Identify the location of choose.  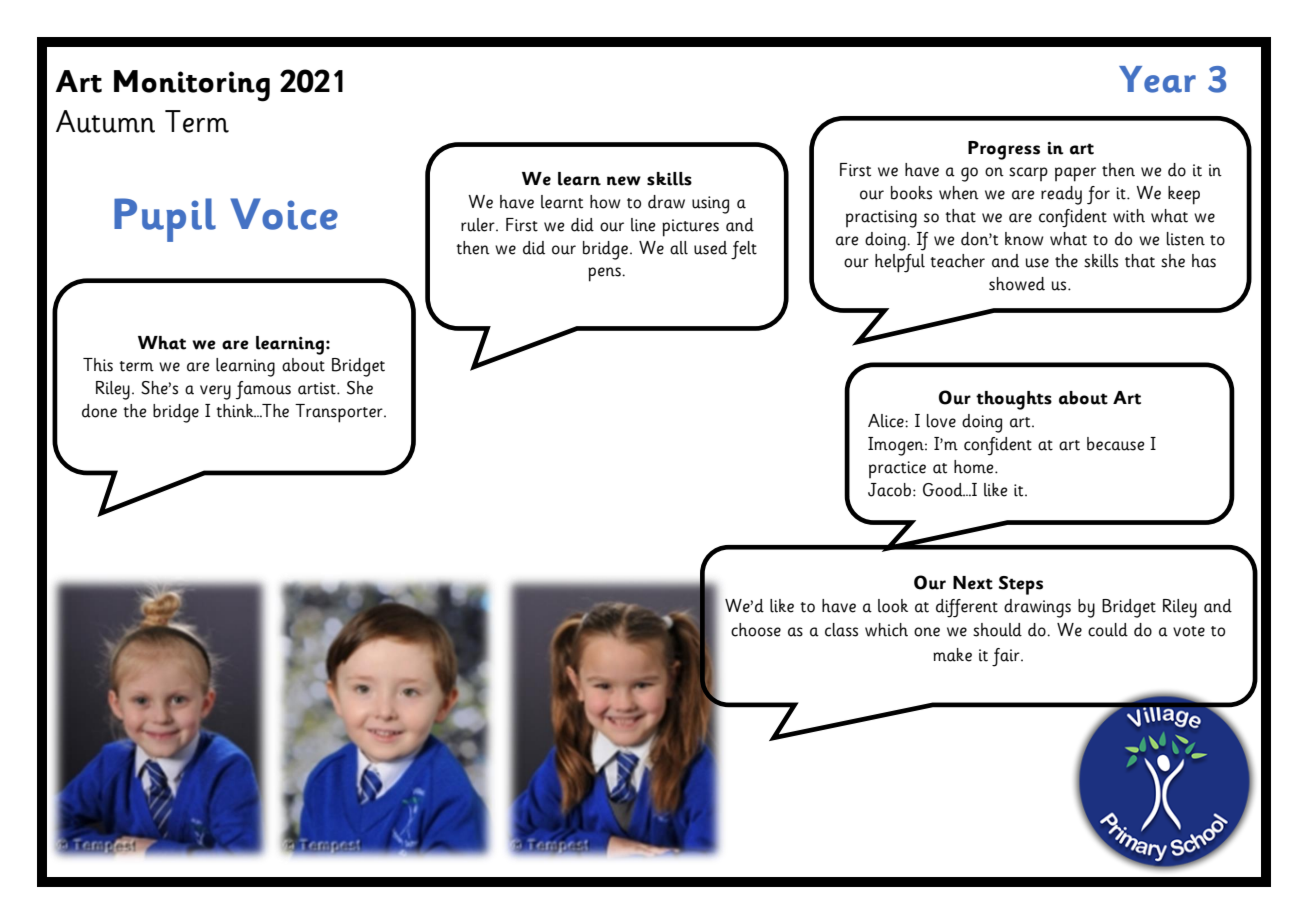
(756, 630).
